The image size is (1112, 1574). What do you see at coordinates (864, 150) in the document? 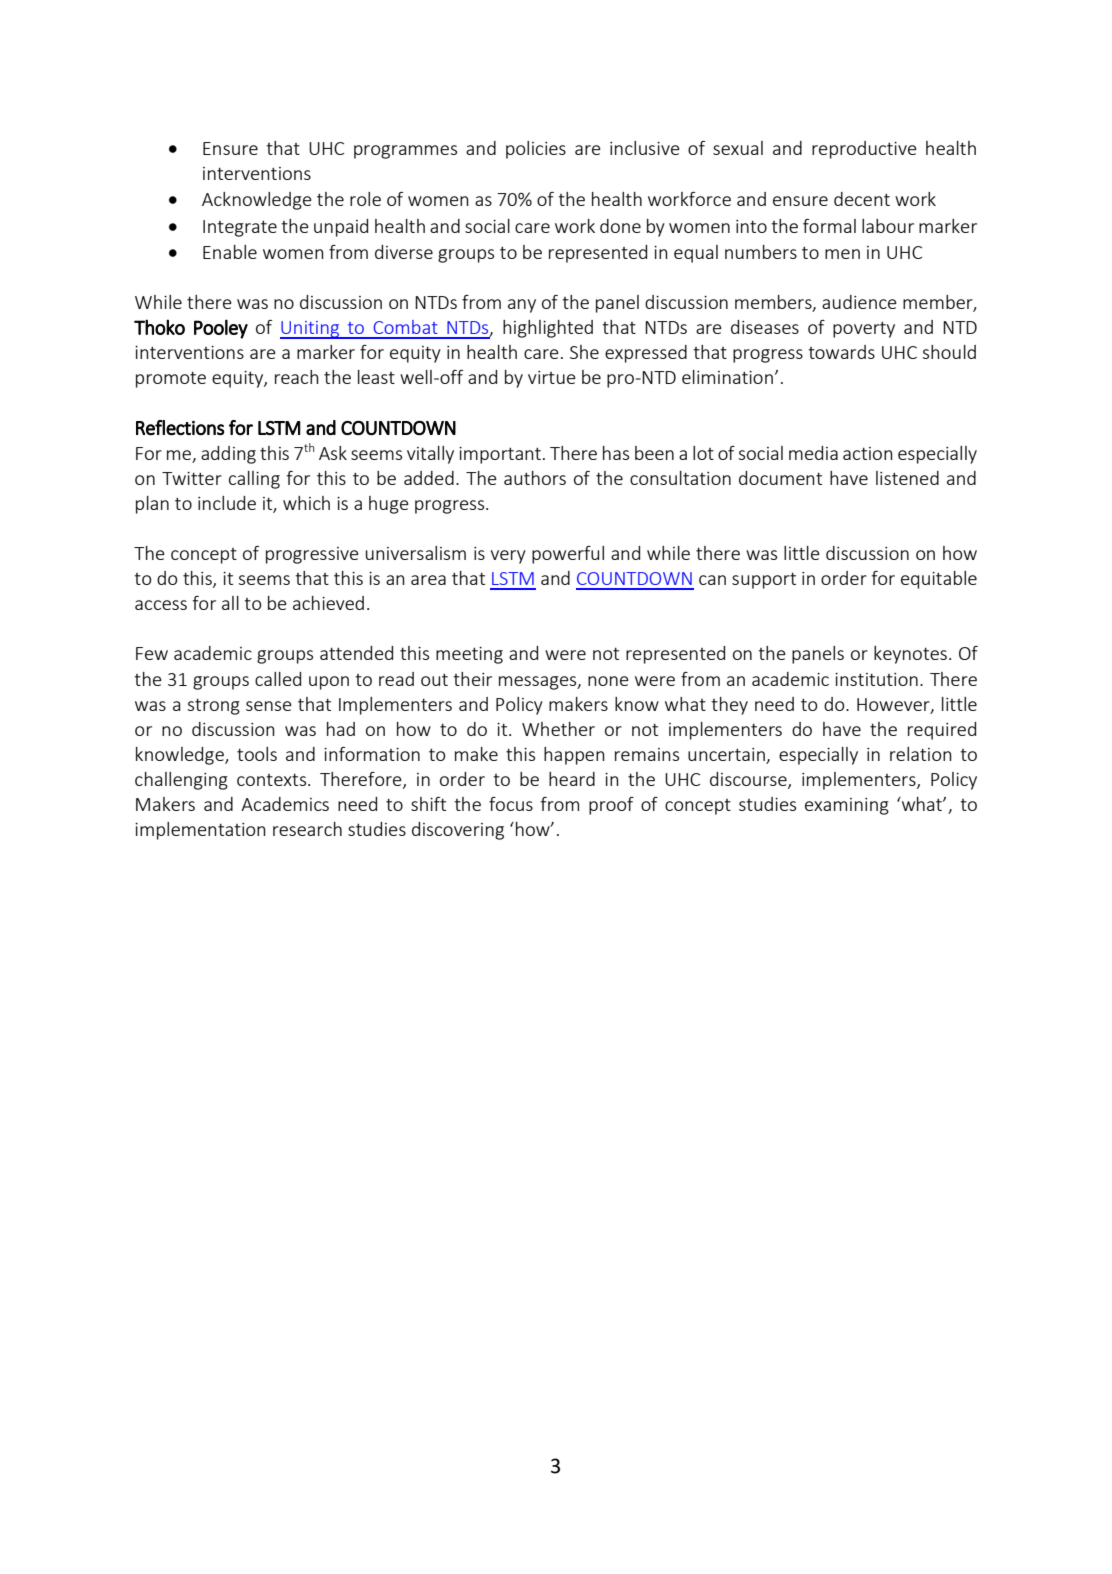
I see `reproductive` at bounding box center [864, 150].
